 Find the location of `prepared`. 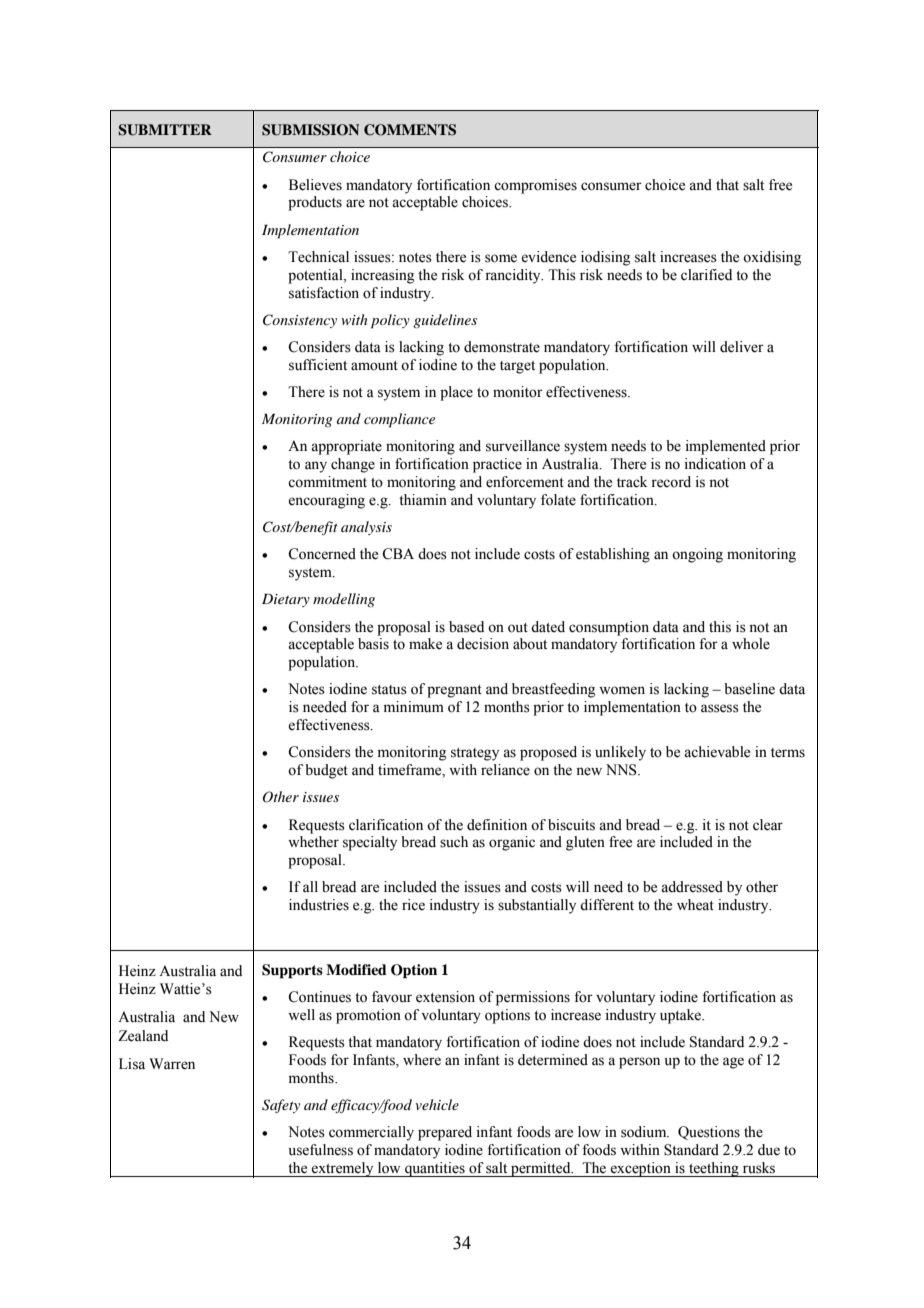

prepared is located at coordinates (445, 1133).
